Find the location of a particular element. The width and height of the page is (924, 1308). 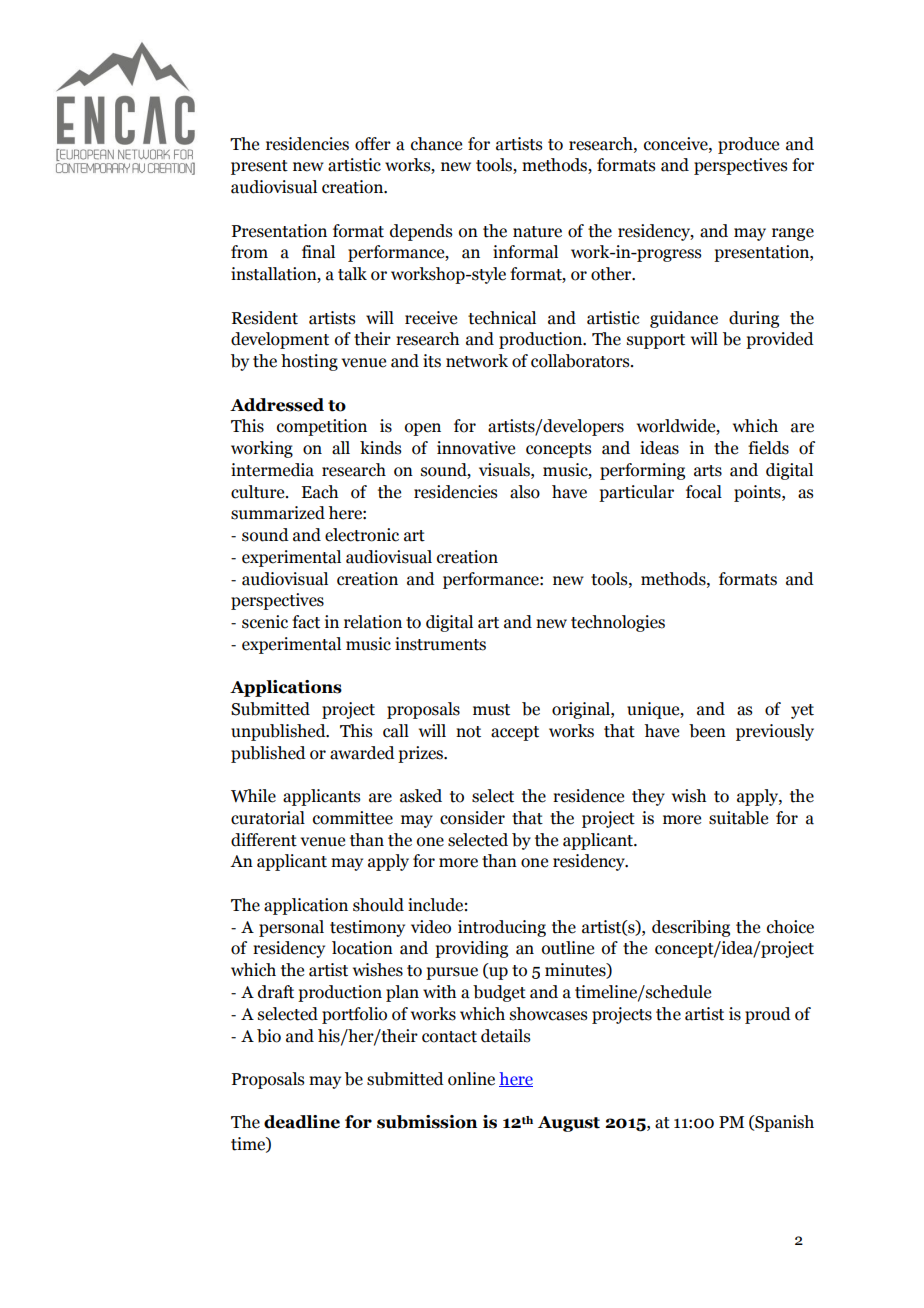

competition is located at coordinates (322, 427).
